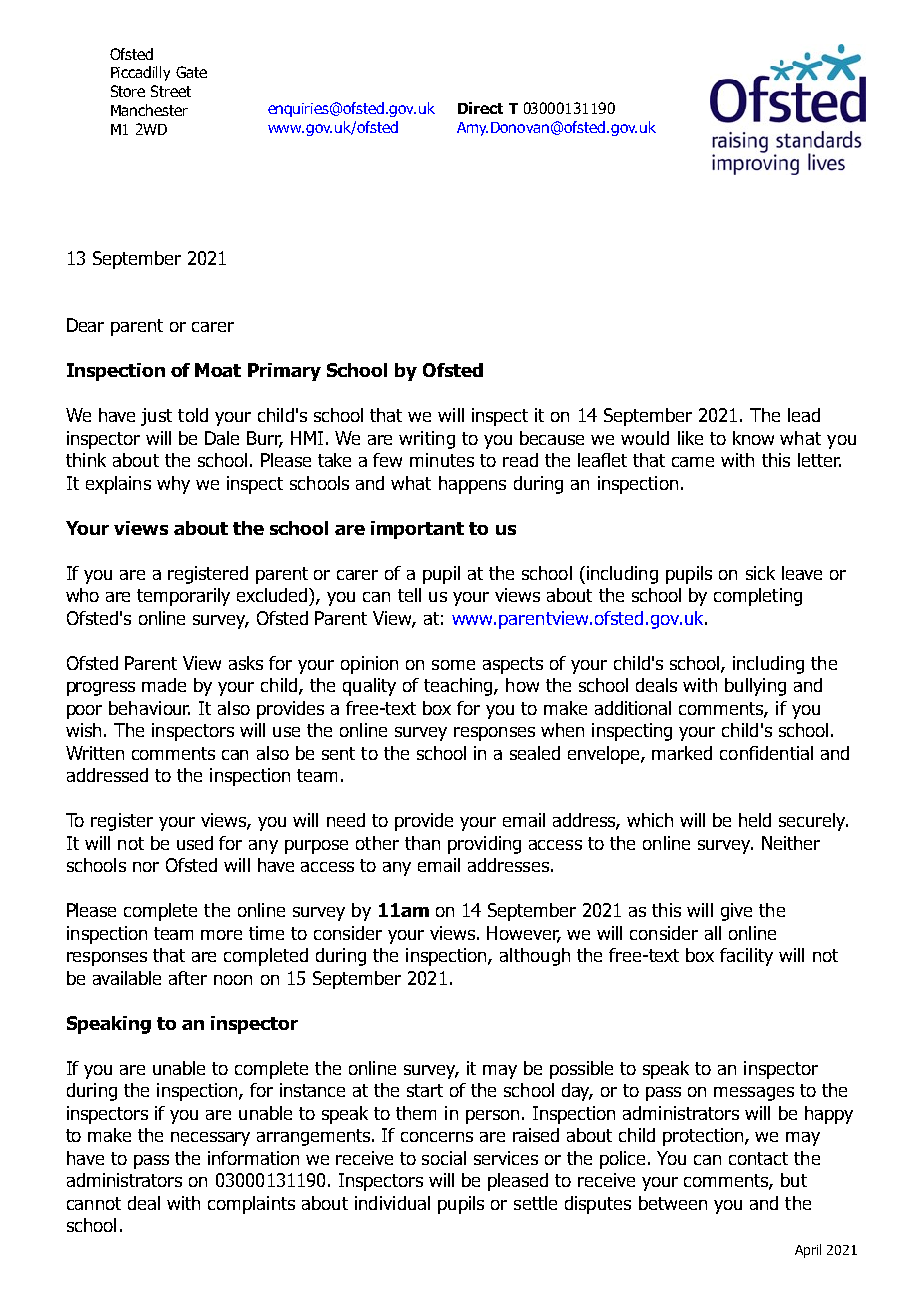 The height and width of the page is (1308, 924). I want to click on although, so click(535, 957).
